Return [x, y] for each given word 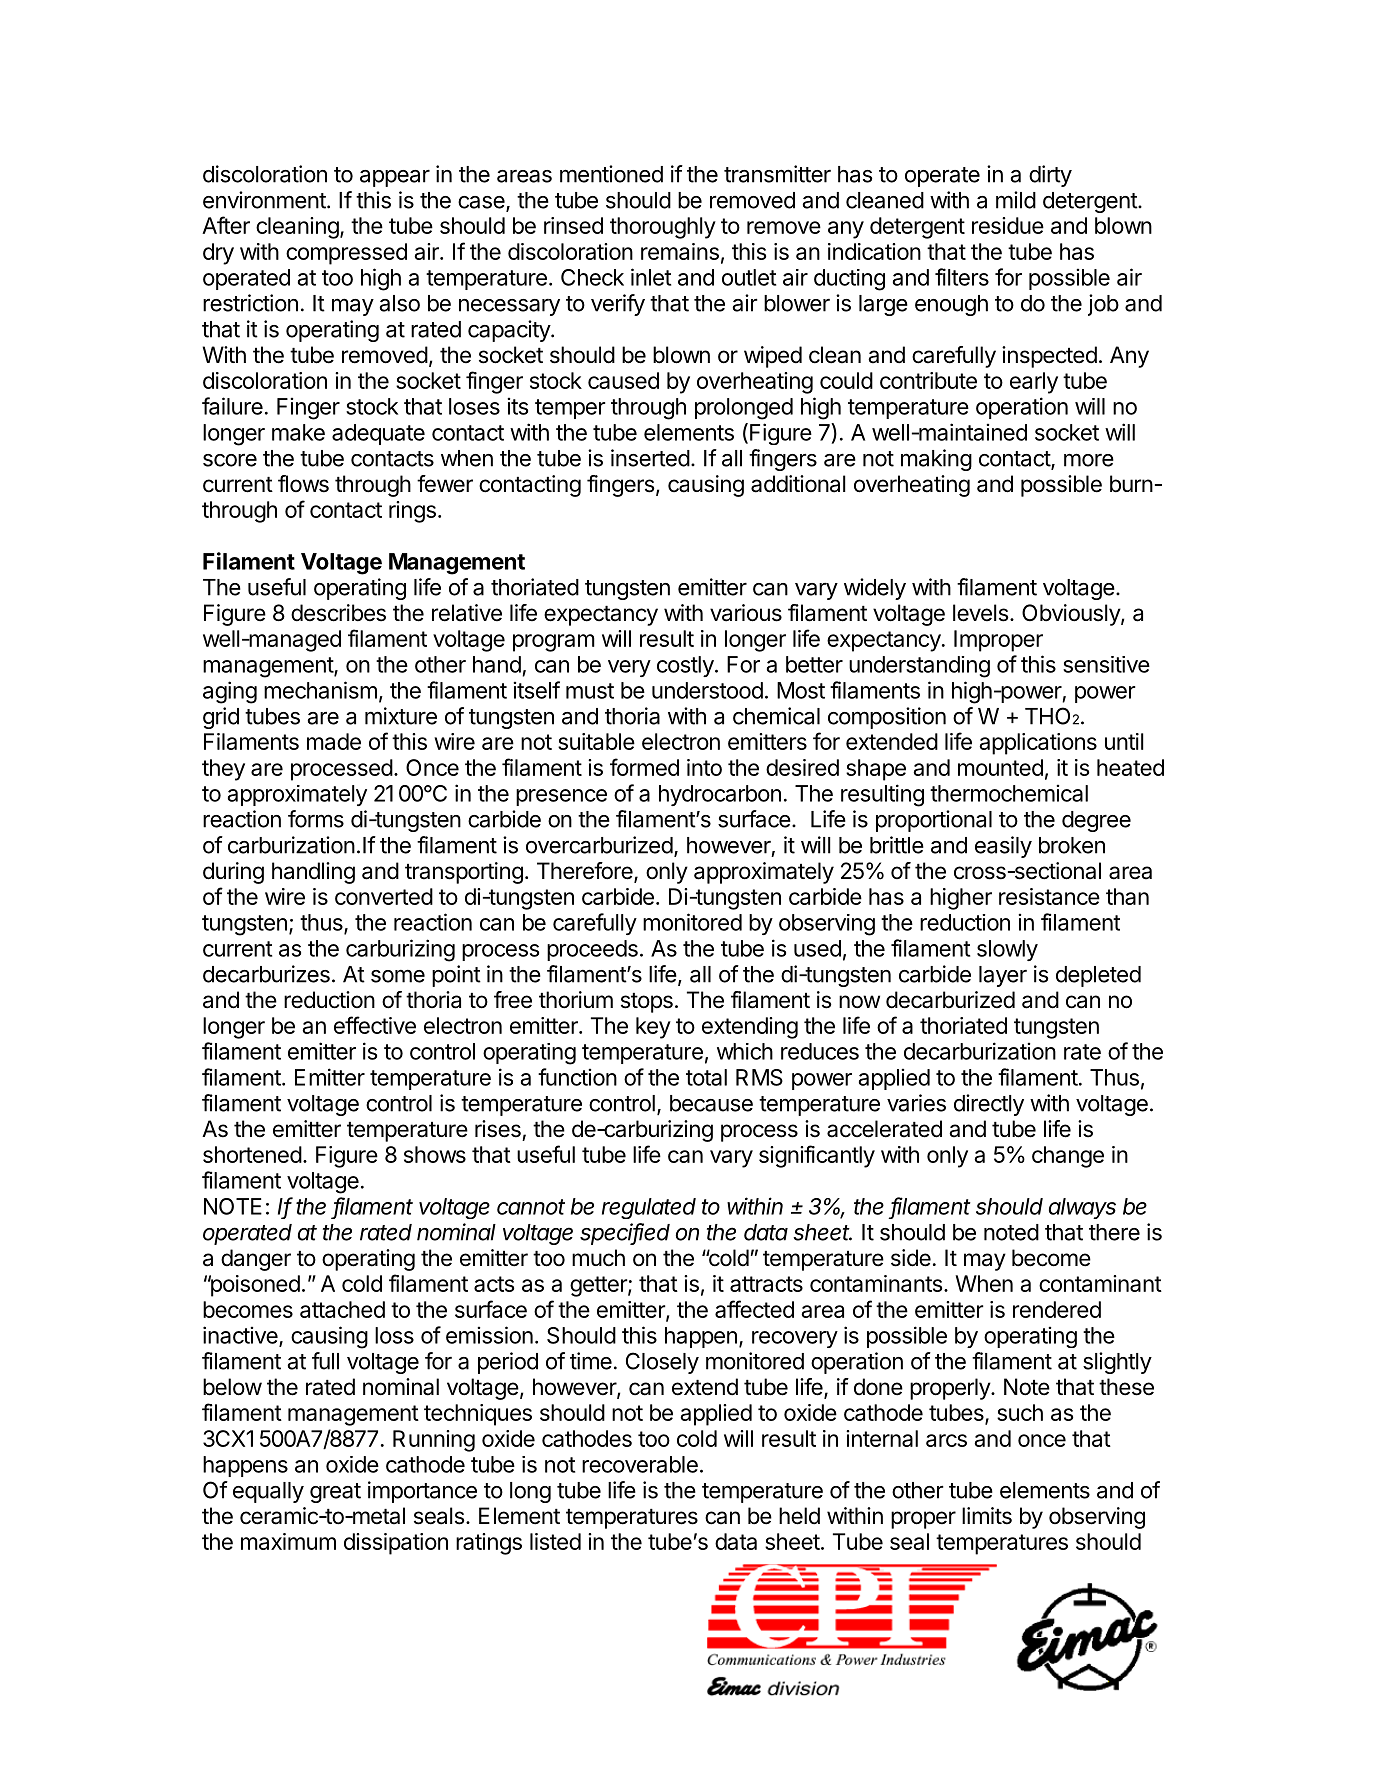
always [1082, 1208]
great [335, 1493]
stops [647, 1003]
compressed [346, 254]
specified [625, 1234]
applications [1038, 744]
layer [1003, 976]
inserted [650, 458]
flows [303, 484]
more [1089, 460]
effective [375, 1025]
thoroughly [663, 228]
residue [1008, 225]
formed [644, 767]
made [334, 741]
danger [256, 1260]
